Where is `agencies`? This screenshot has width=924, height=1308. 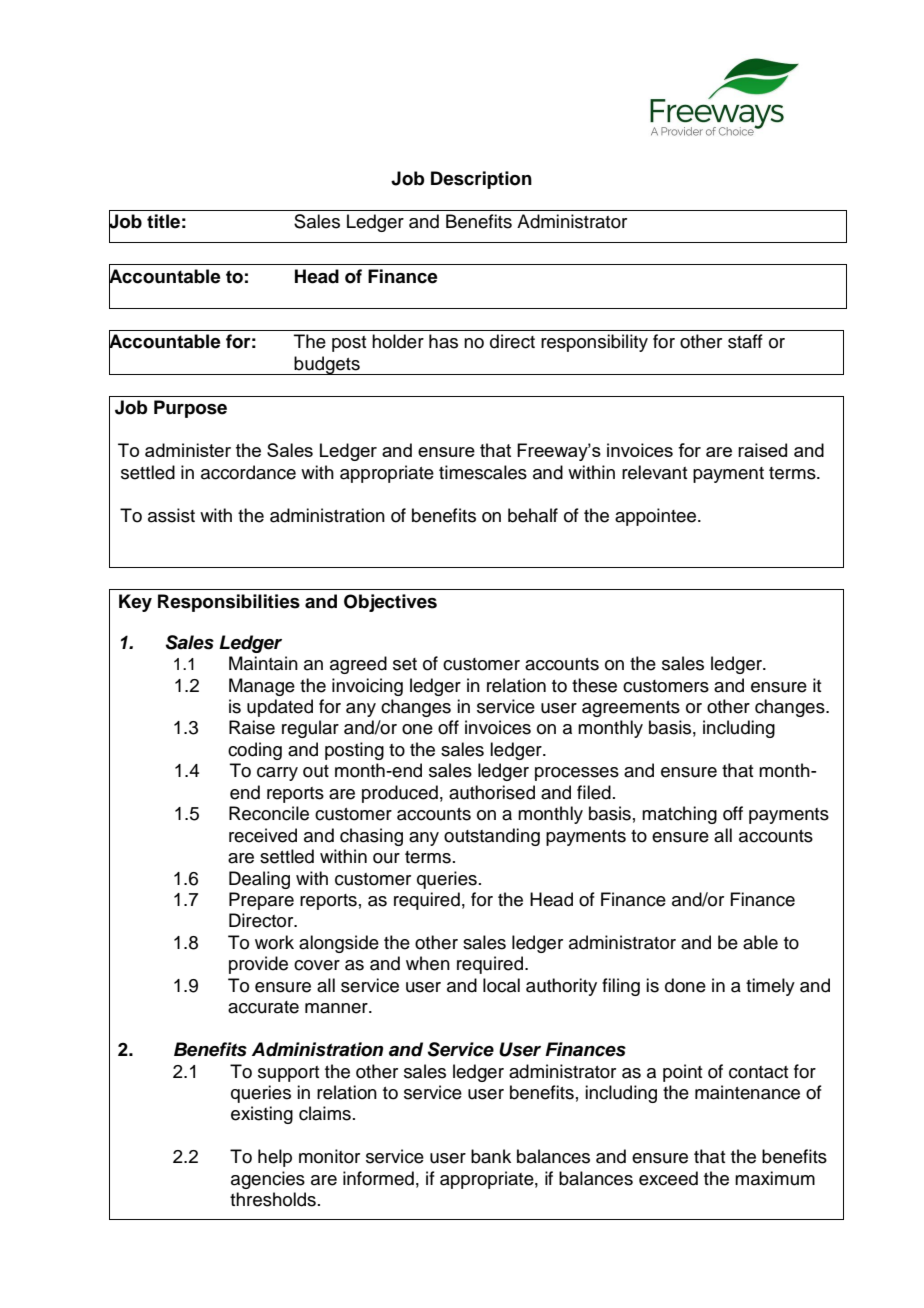 agencies is located at coordinates (268, 1180).
